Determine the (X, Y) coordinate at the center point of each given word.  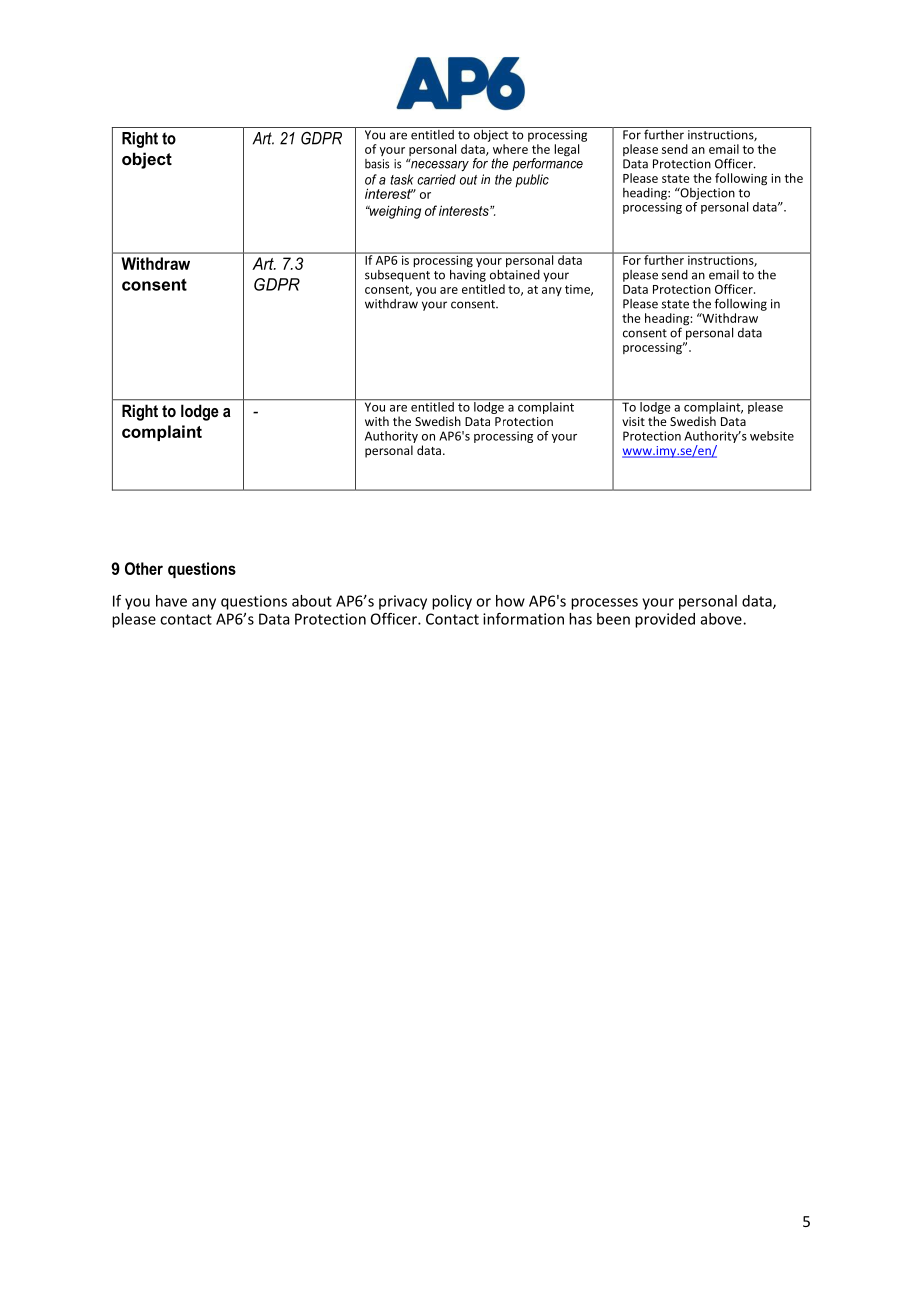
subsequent (397, 276)
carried (436, 179)
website (772, 436)
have (171, 601)
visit (633, 421)
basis (377, 164)
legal (566, 150)
